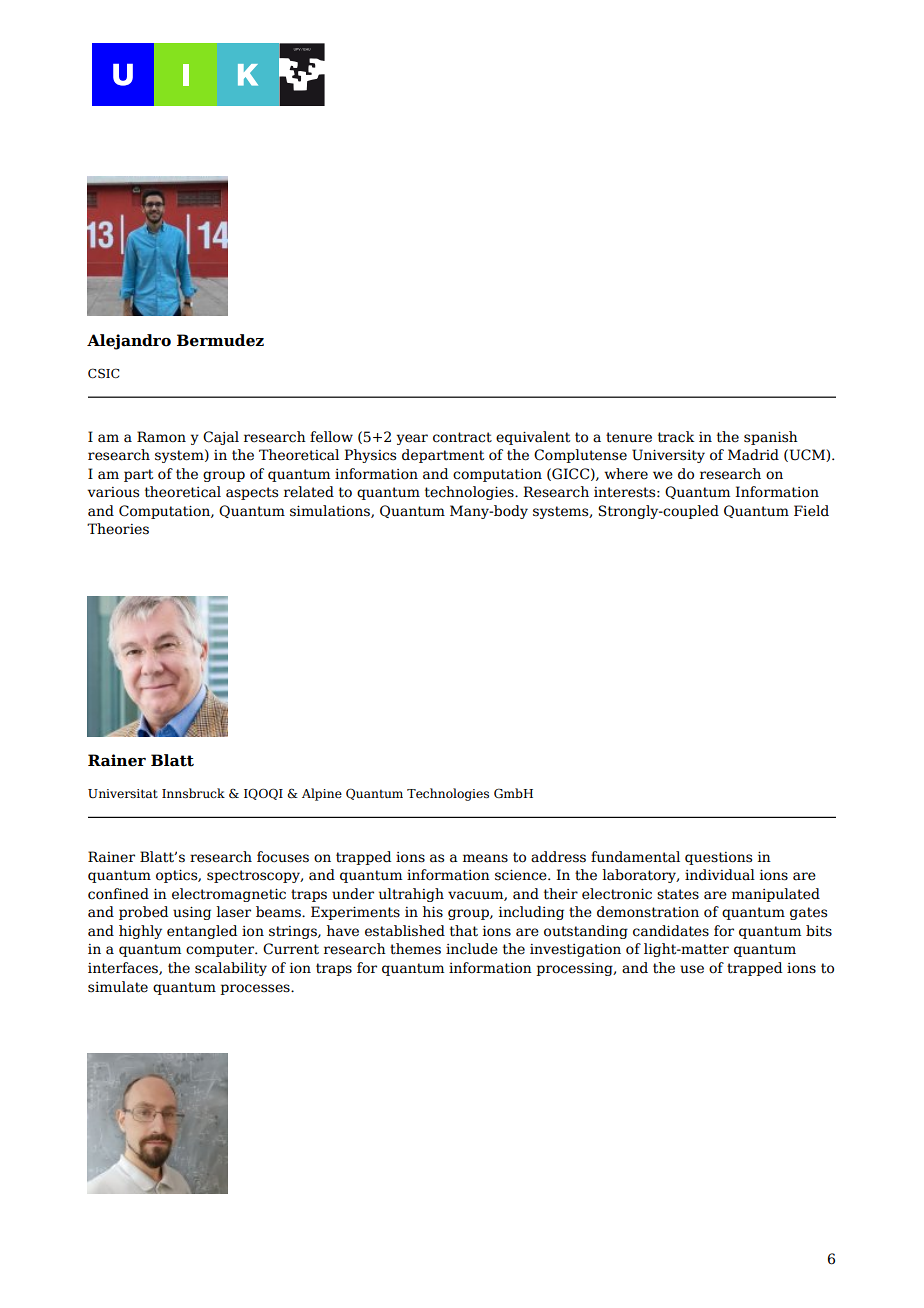  I want to click on Alpine, so click(322, 794).
